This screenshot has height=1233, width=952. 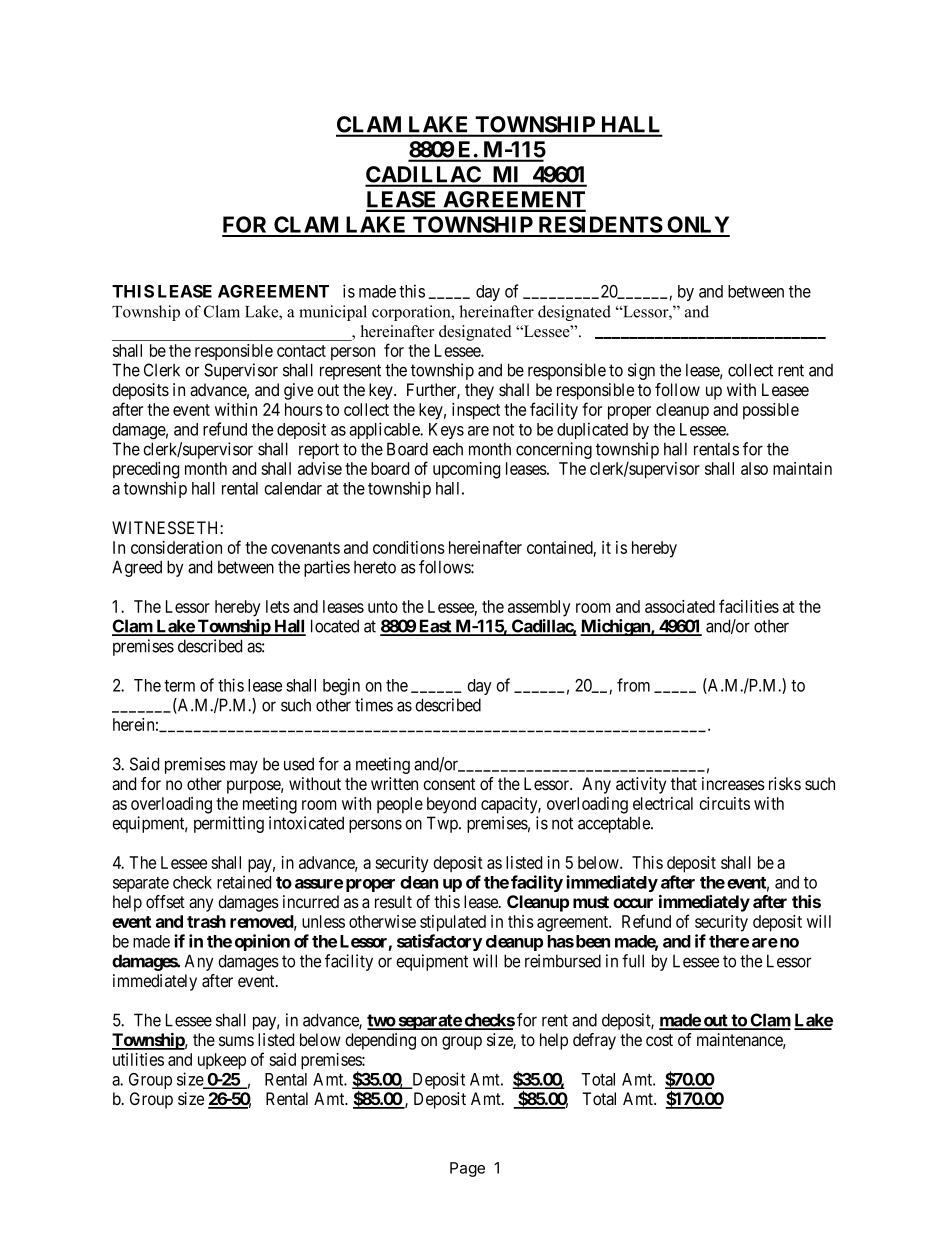 I want to click on occur, so click(x=633, y=903).
